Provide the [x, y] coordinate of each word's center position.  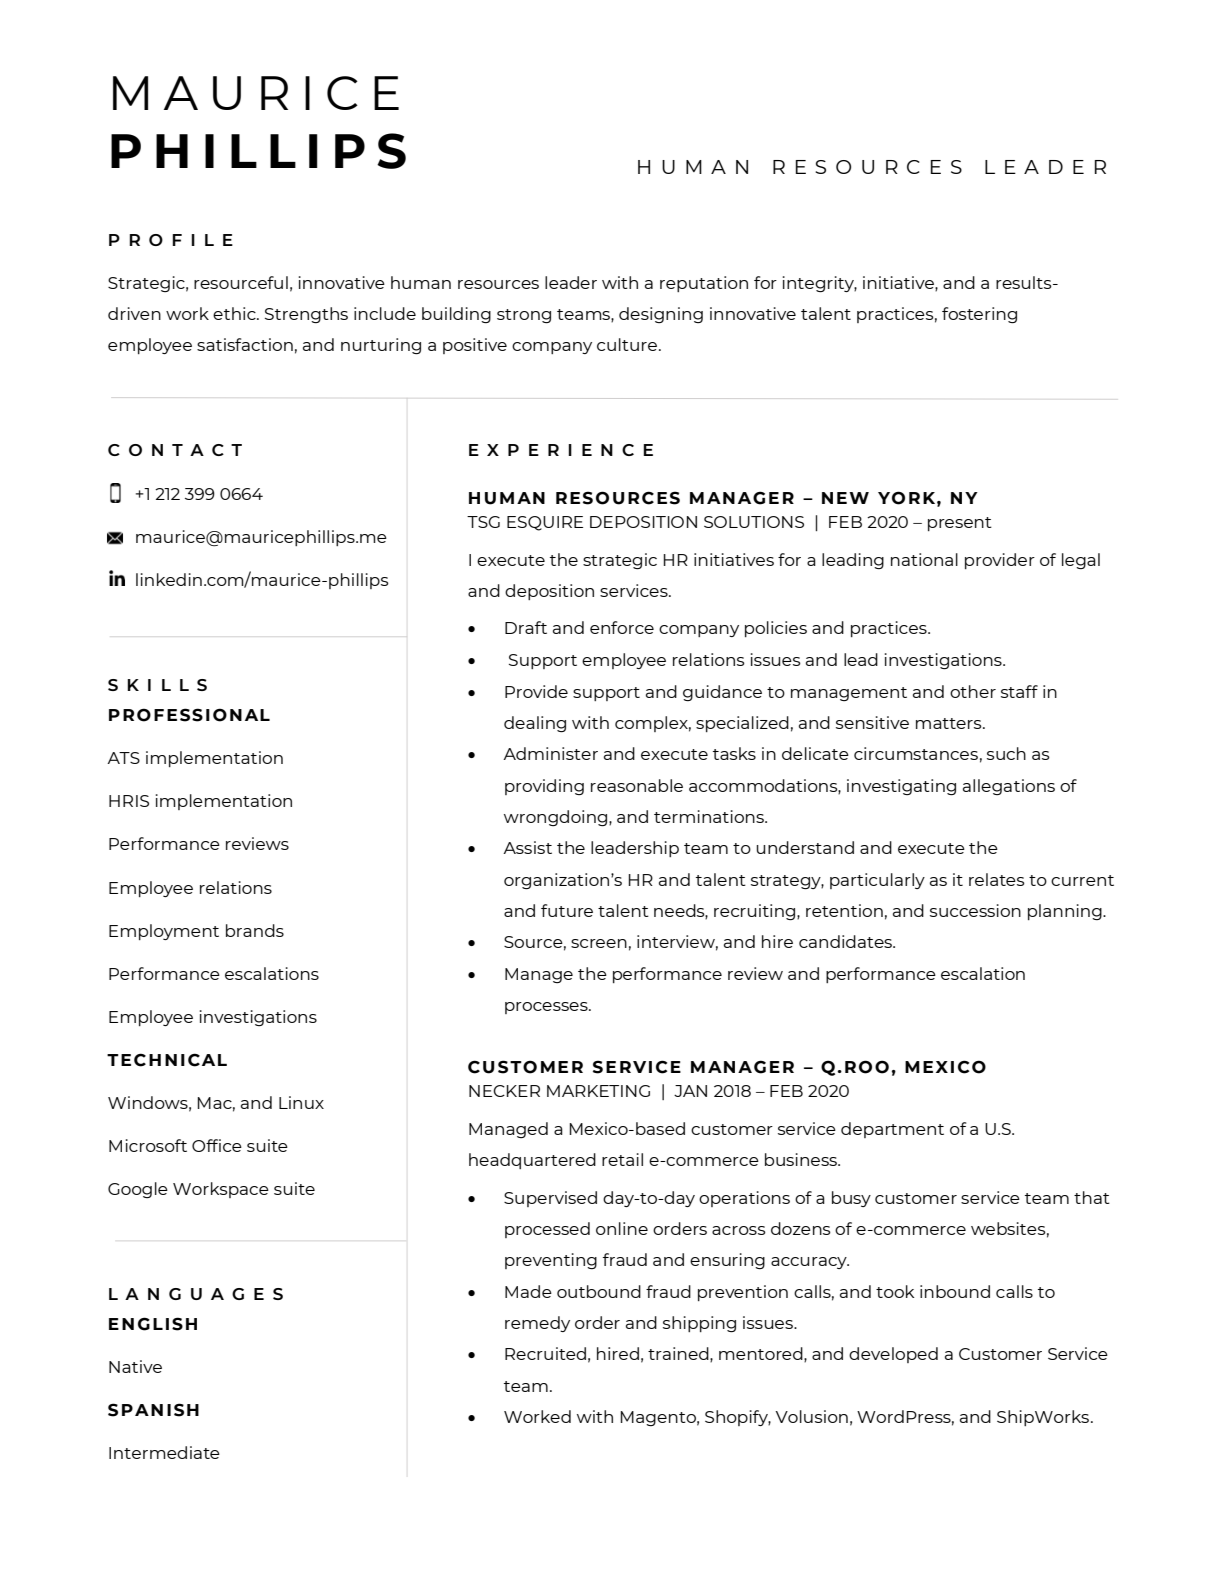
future [567, 910]
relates [997, 879]
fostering [979, 315]
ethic [235, 313]
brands [255, 930]
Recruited [545, 1353]
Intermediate [164, 1452]
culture [628, 344]
